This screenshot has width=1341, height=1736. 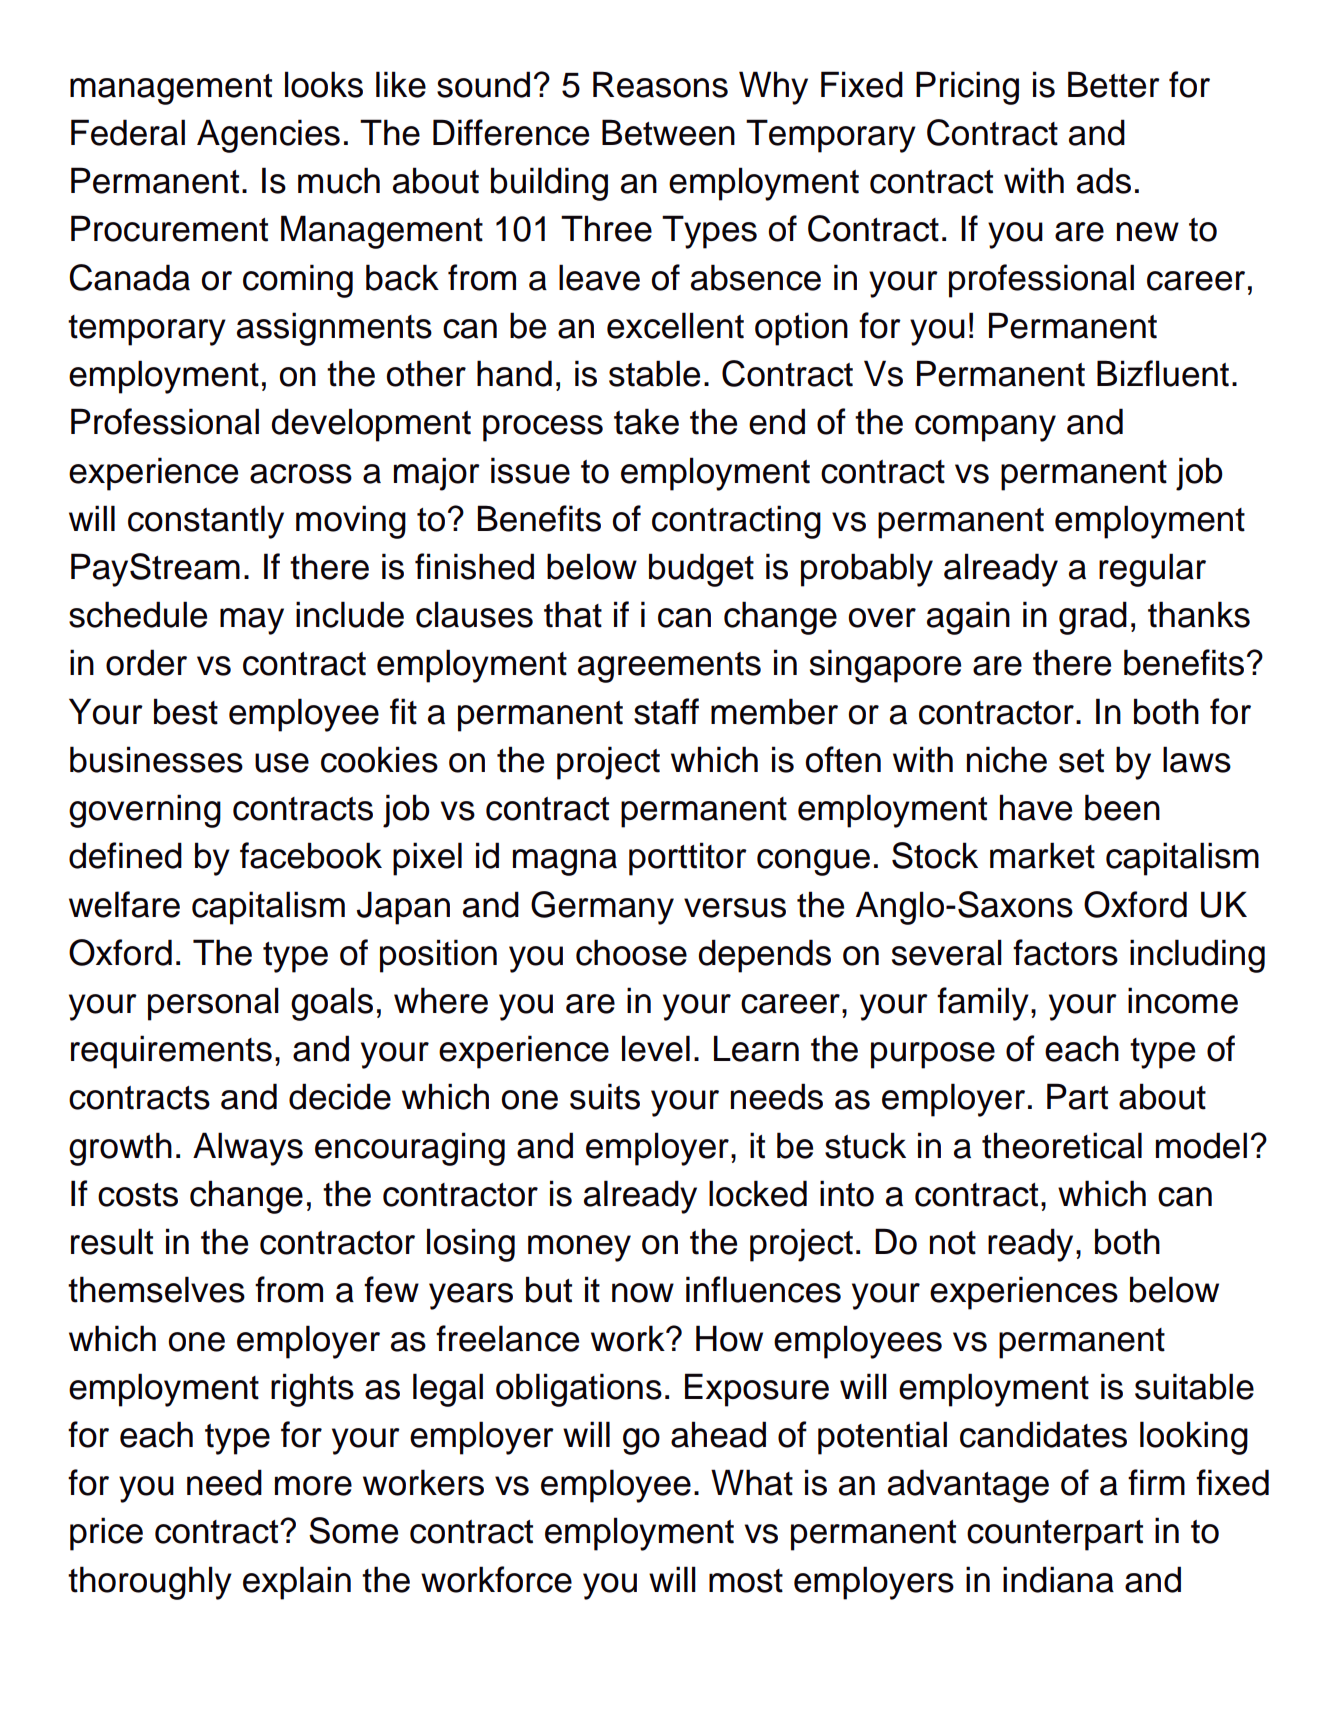 I want to click on take, so click(x=646, y=421).
